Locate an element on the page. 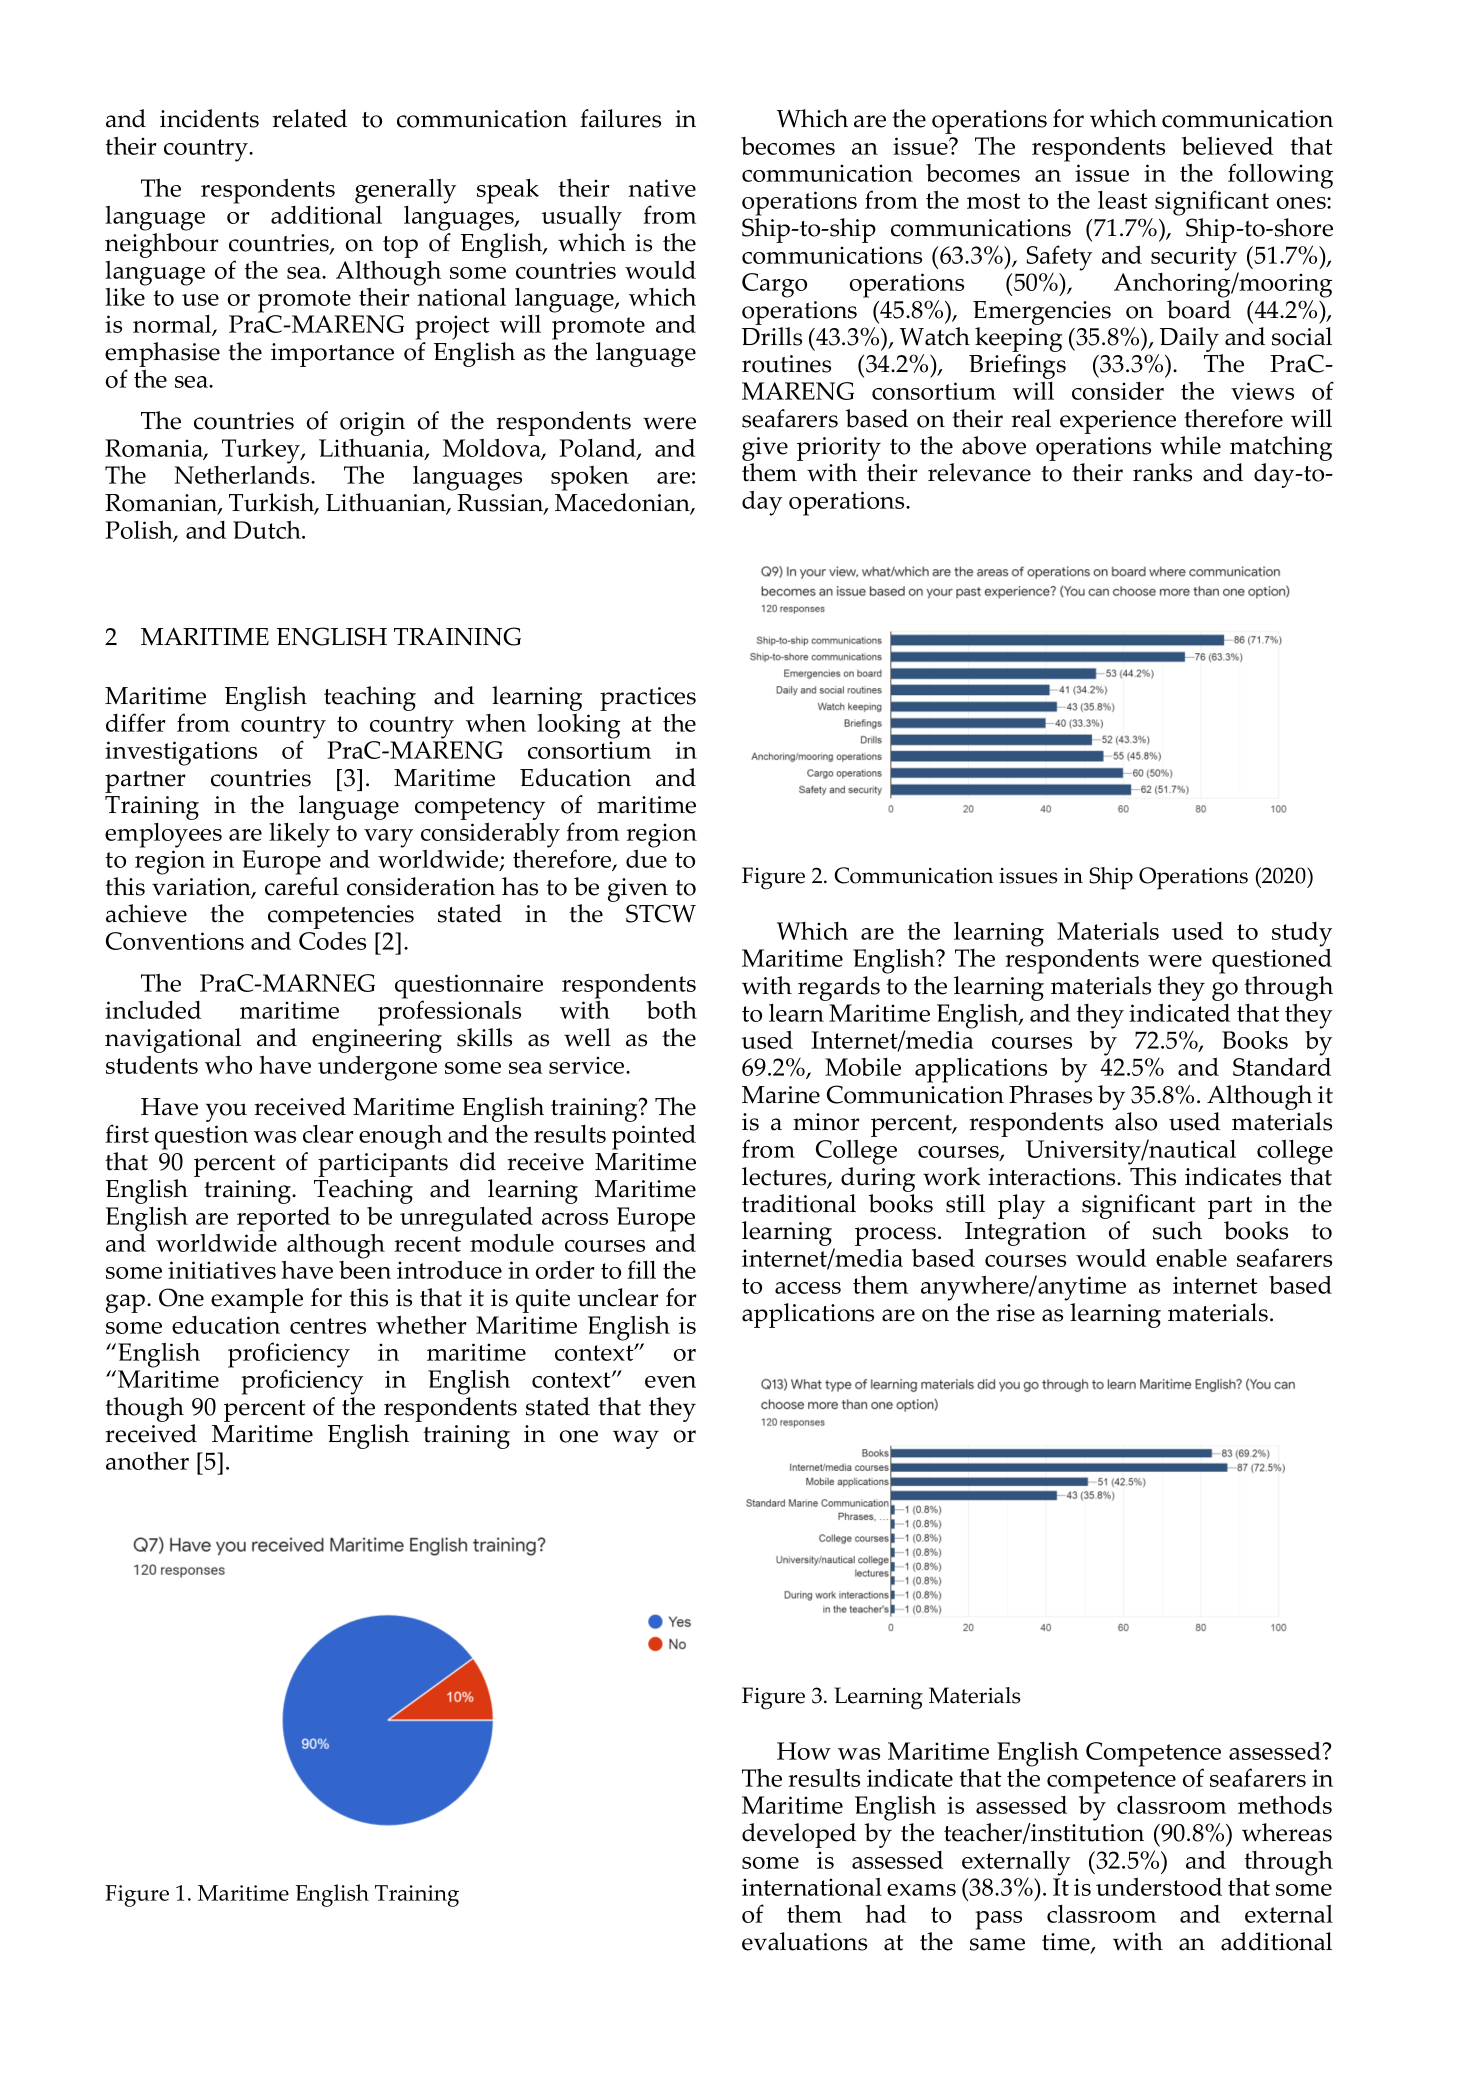 The width and height of the document is (1474, 2085). who is located at coordinates (228, 1064).
